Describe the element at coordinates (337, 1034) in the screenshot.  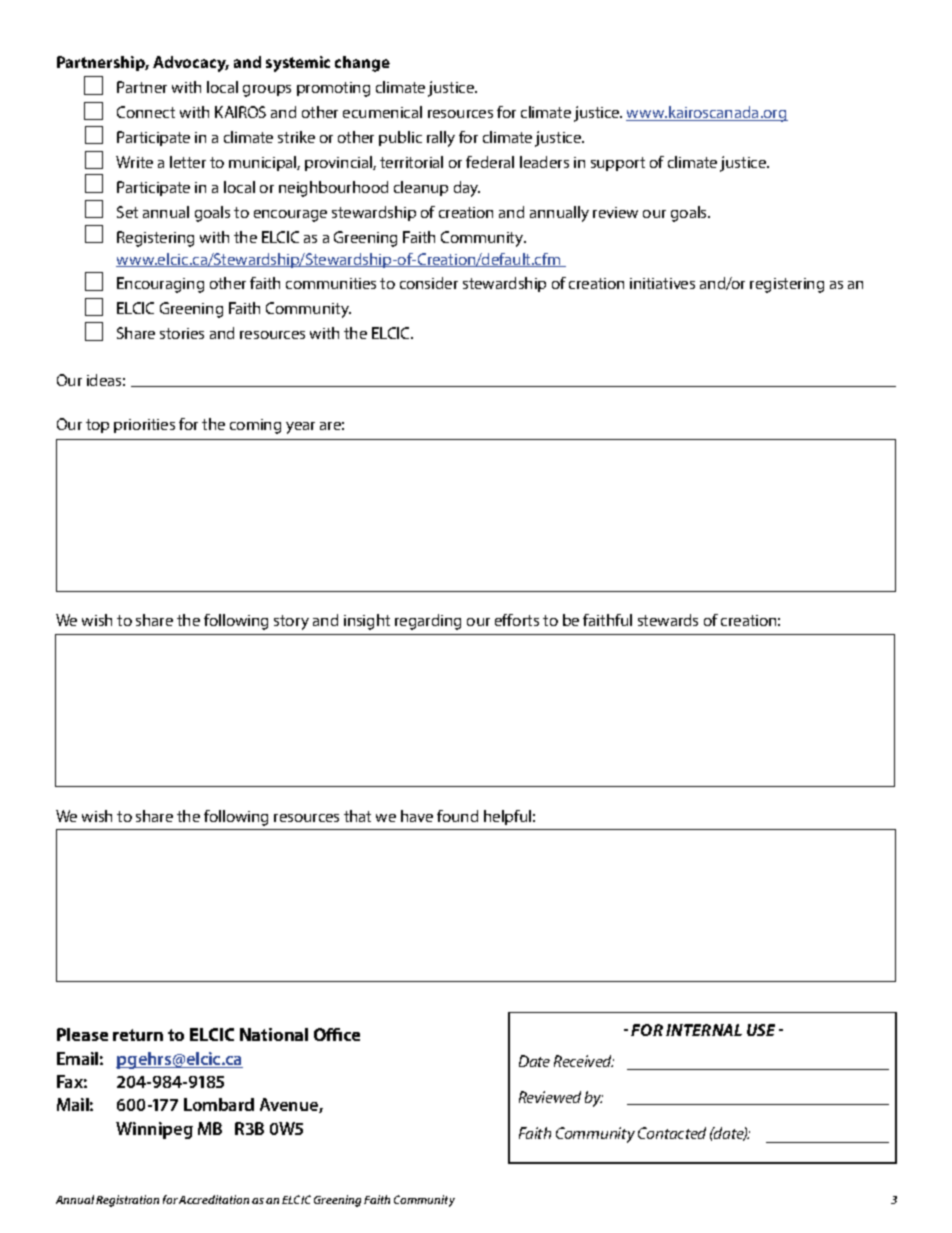
I see `Office` at that location.
